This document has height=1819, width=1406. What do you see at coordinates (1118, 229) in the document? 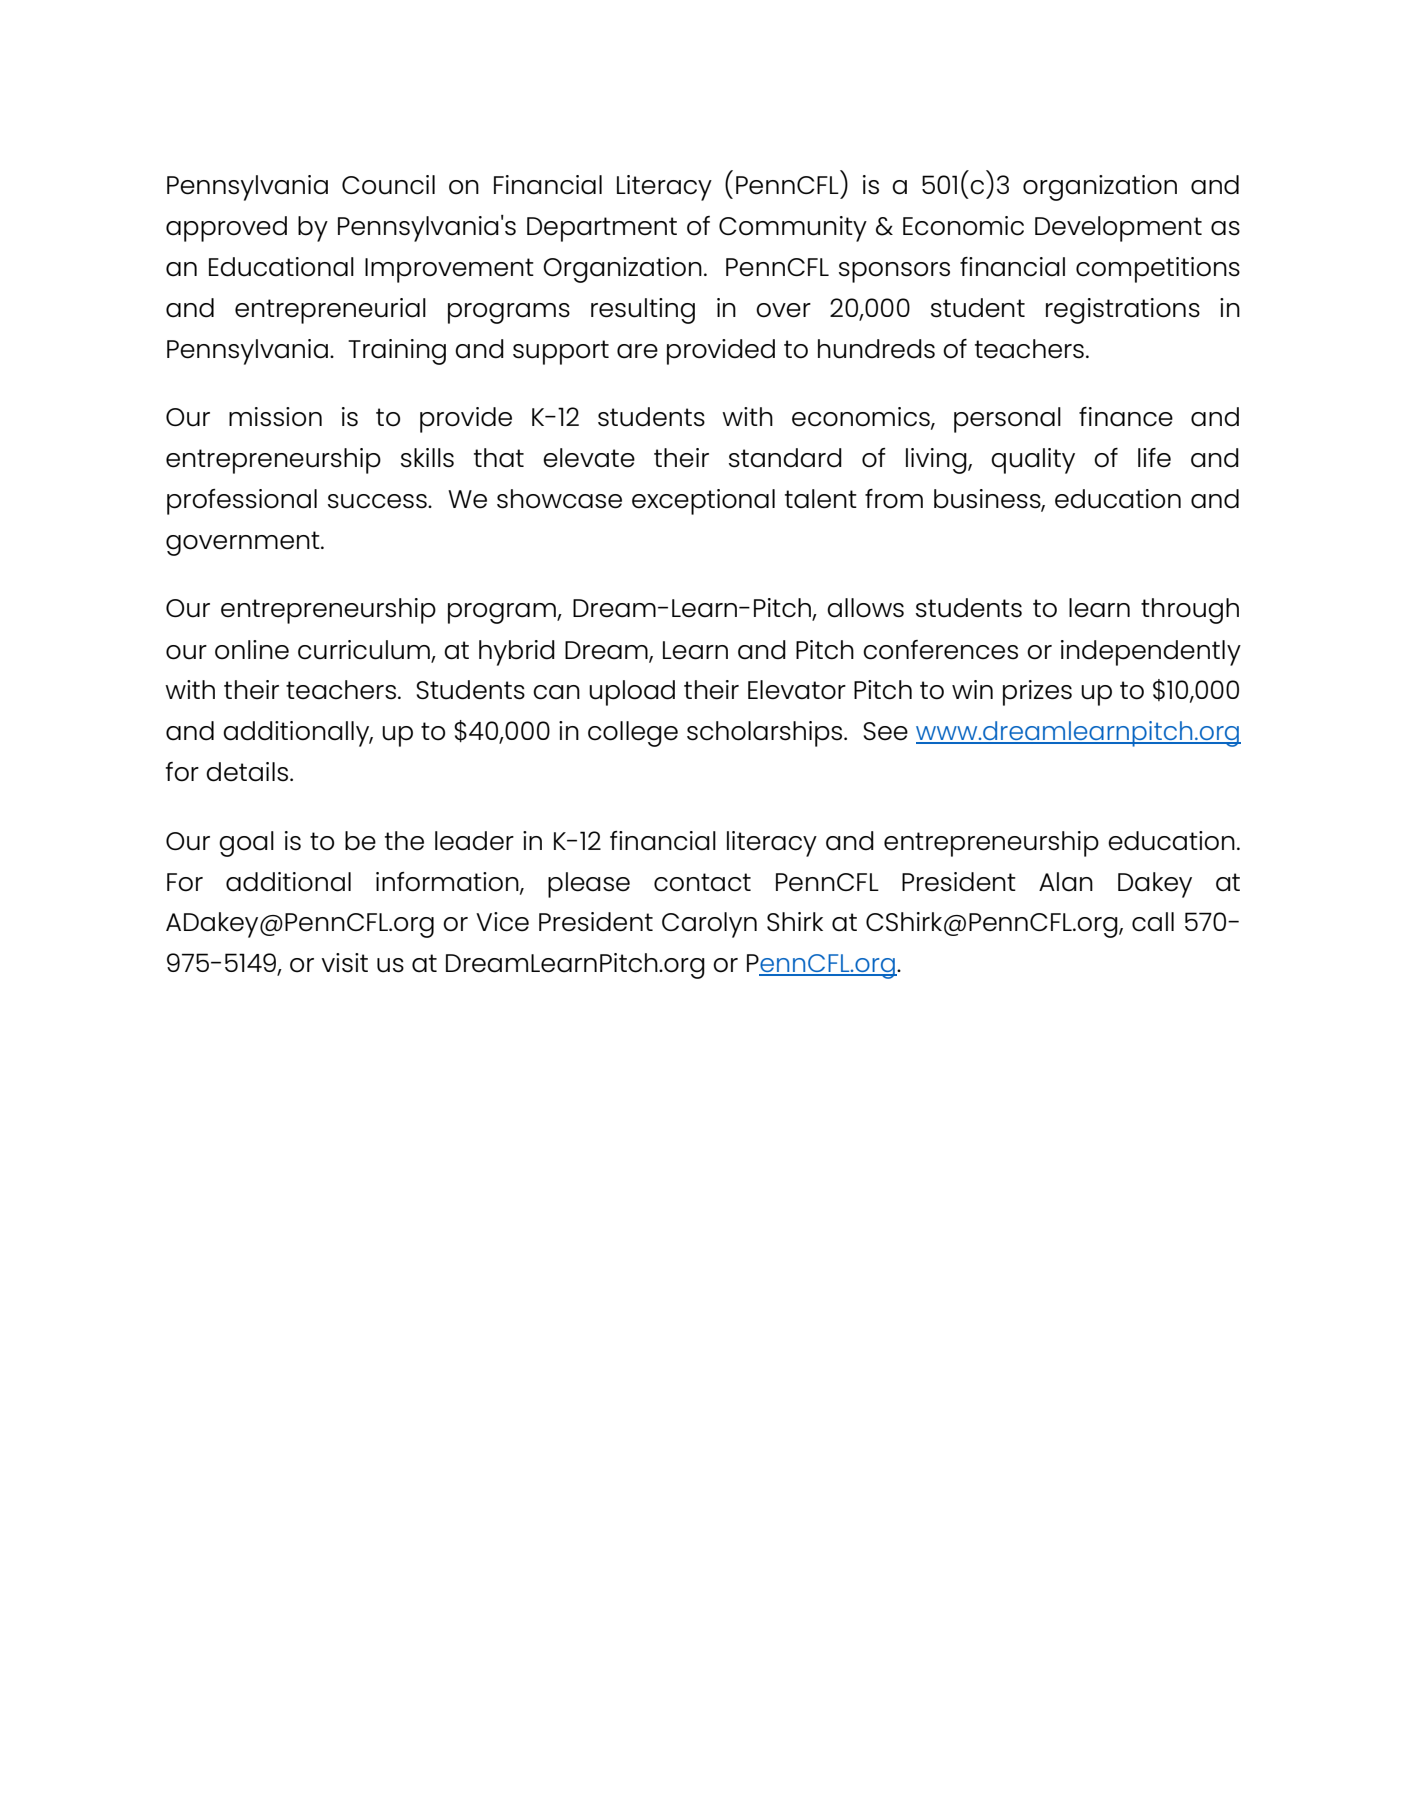
I see `Development` at bounding box center [1118, 229].
